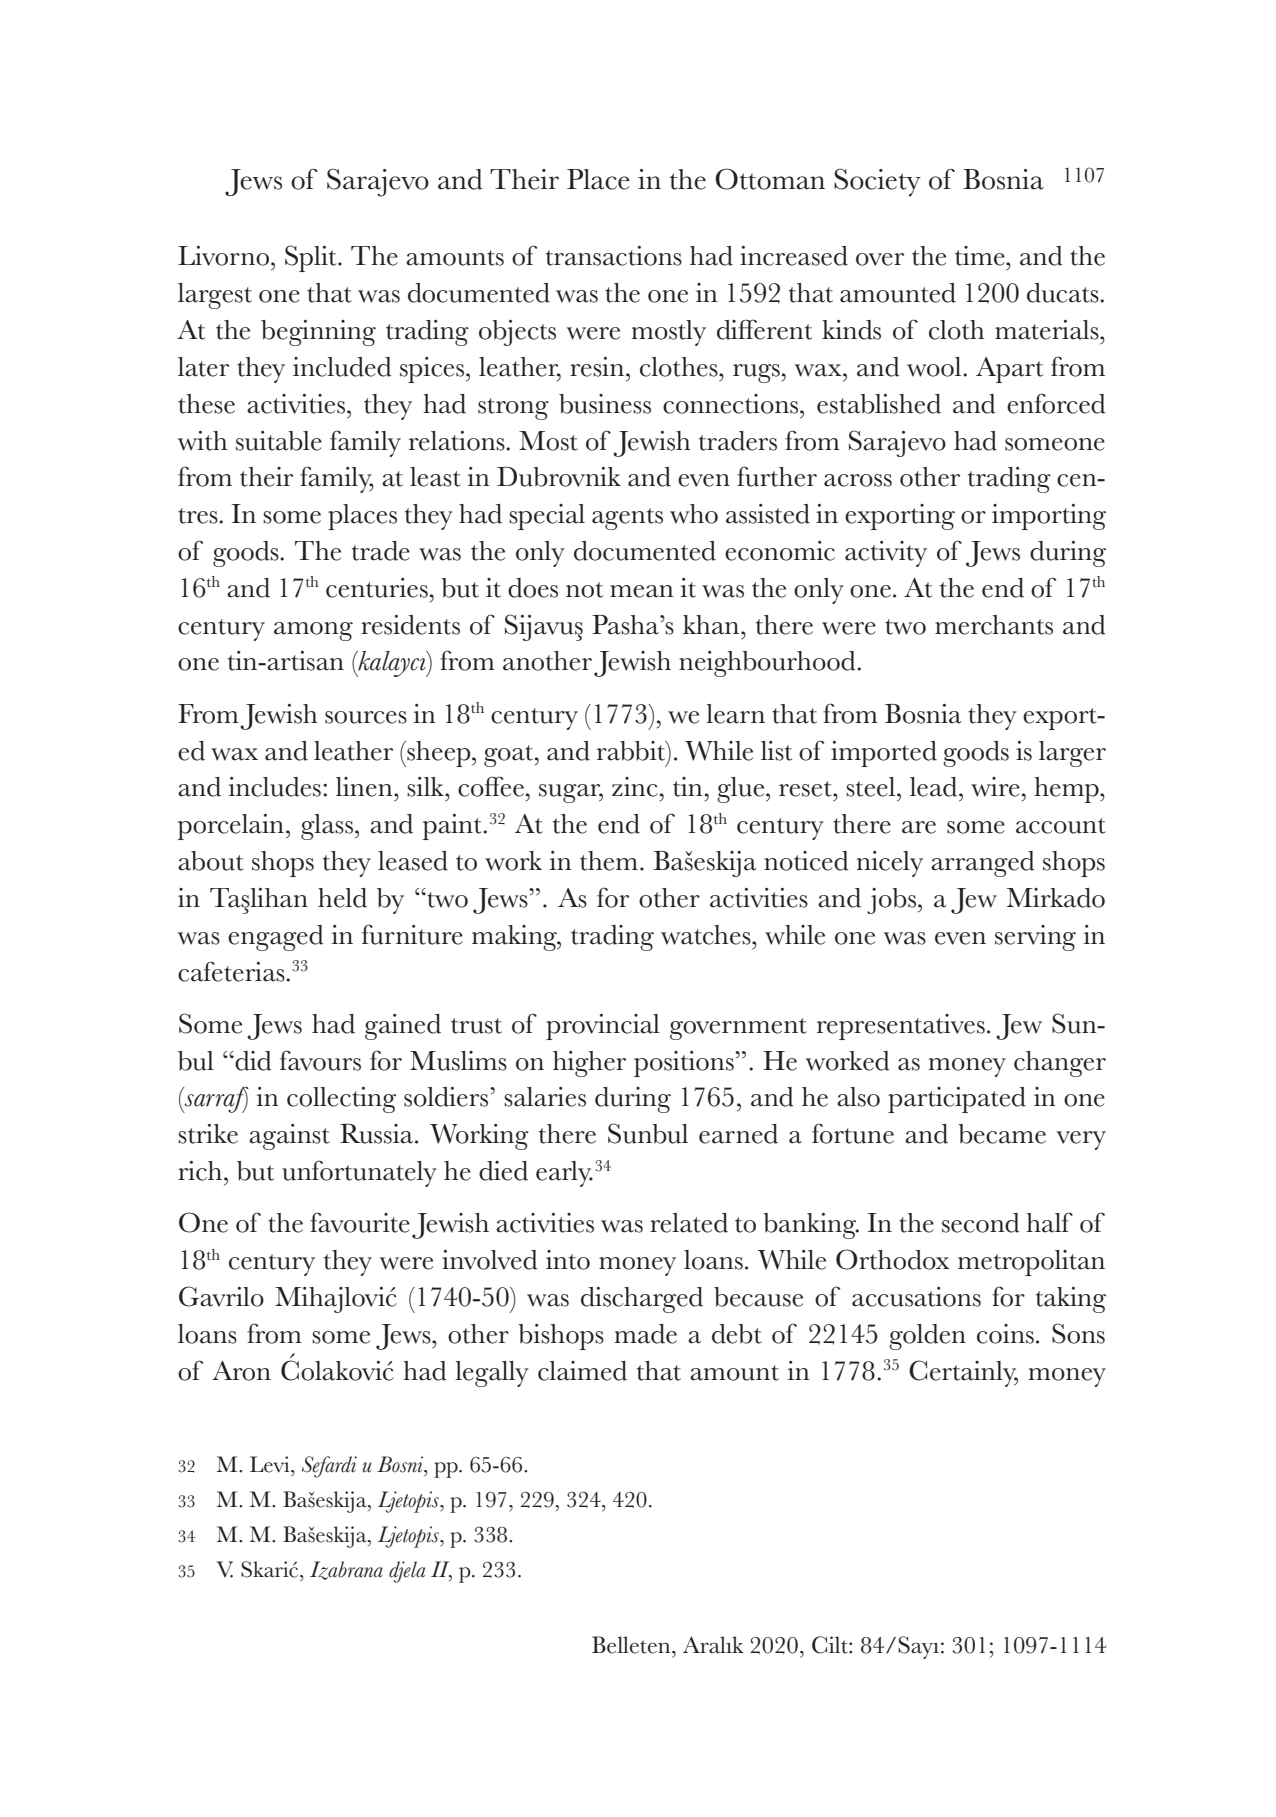 The image size is (1276, 1817). What do you see at coordinates (614, 256) in the screenshot?
I see `transactions` at bounding box center [614, 256].
